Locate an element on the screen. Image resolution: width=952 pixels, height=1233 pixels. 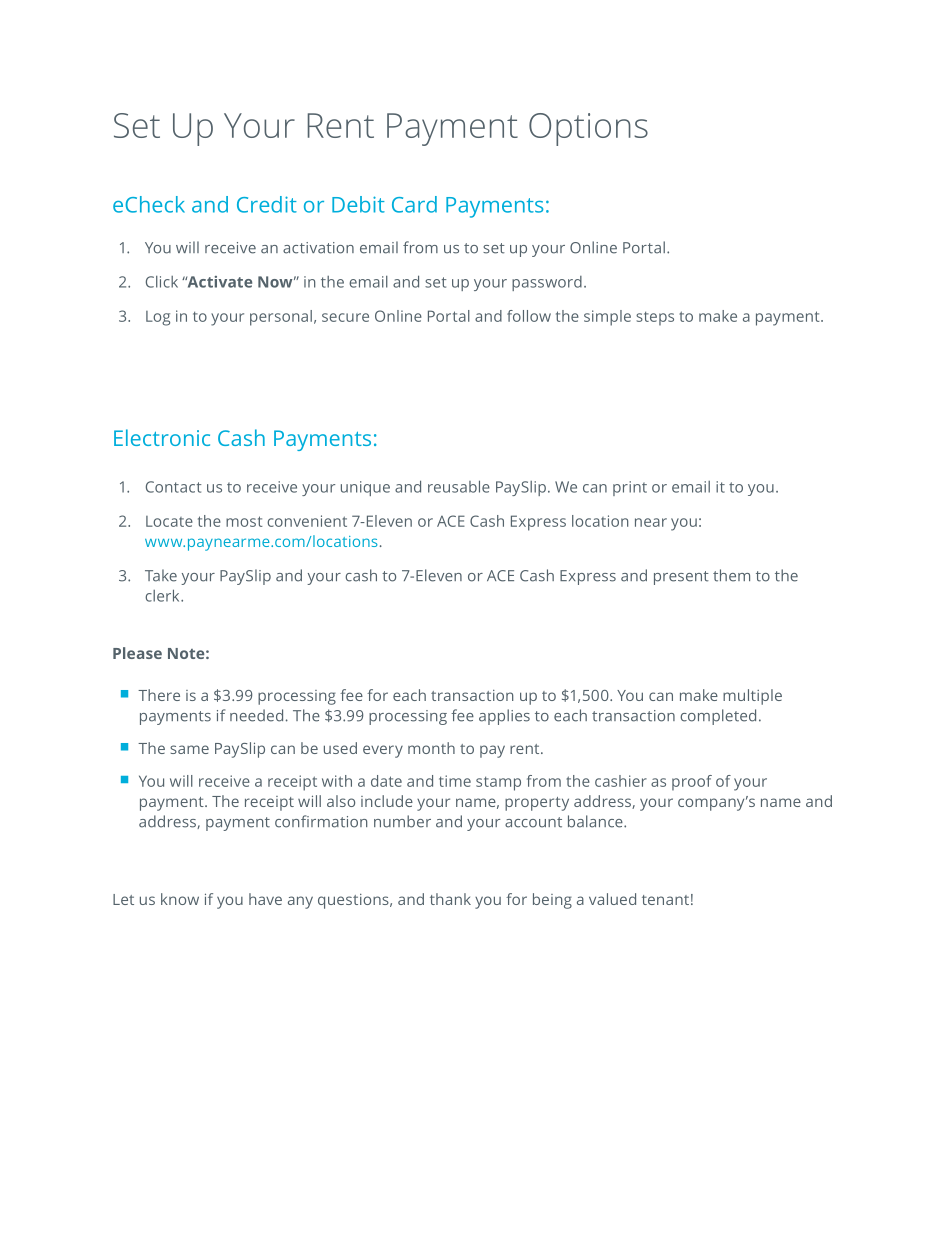
completed is located at coordinates (718, 717).
